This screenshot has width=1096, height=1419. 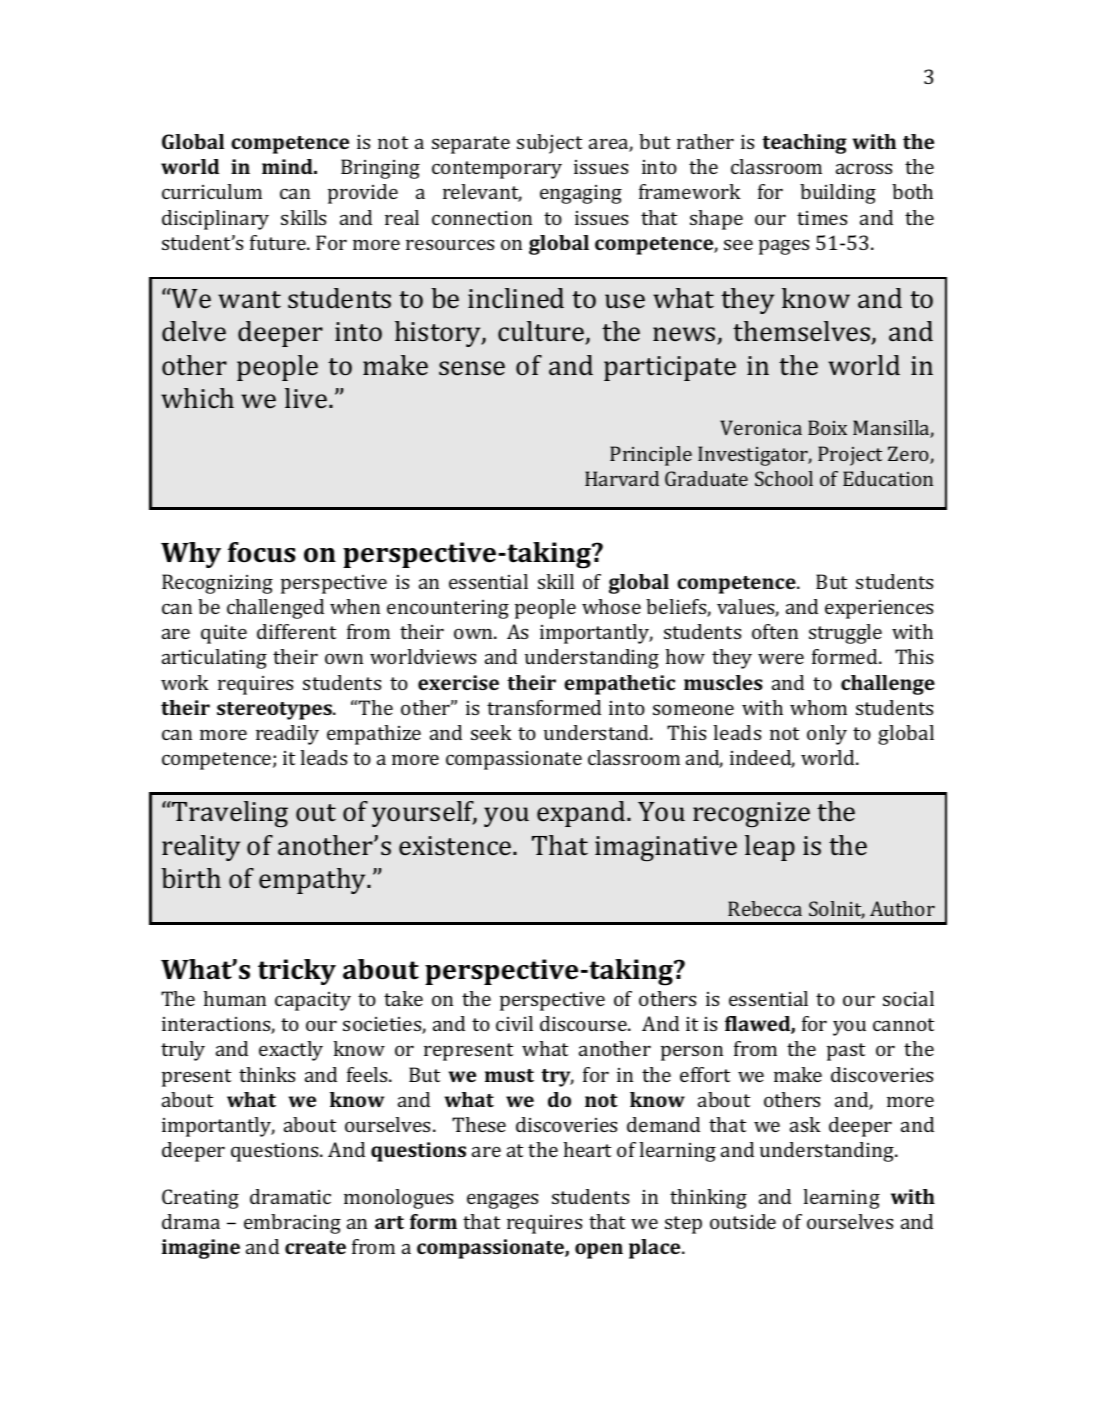 I want to click on embracing, so click(x=292, y=1224).
